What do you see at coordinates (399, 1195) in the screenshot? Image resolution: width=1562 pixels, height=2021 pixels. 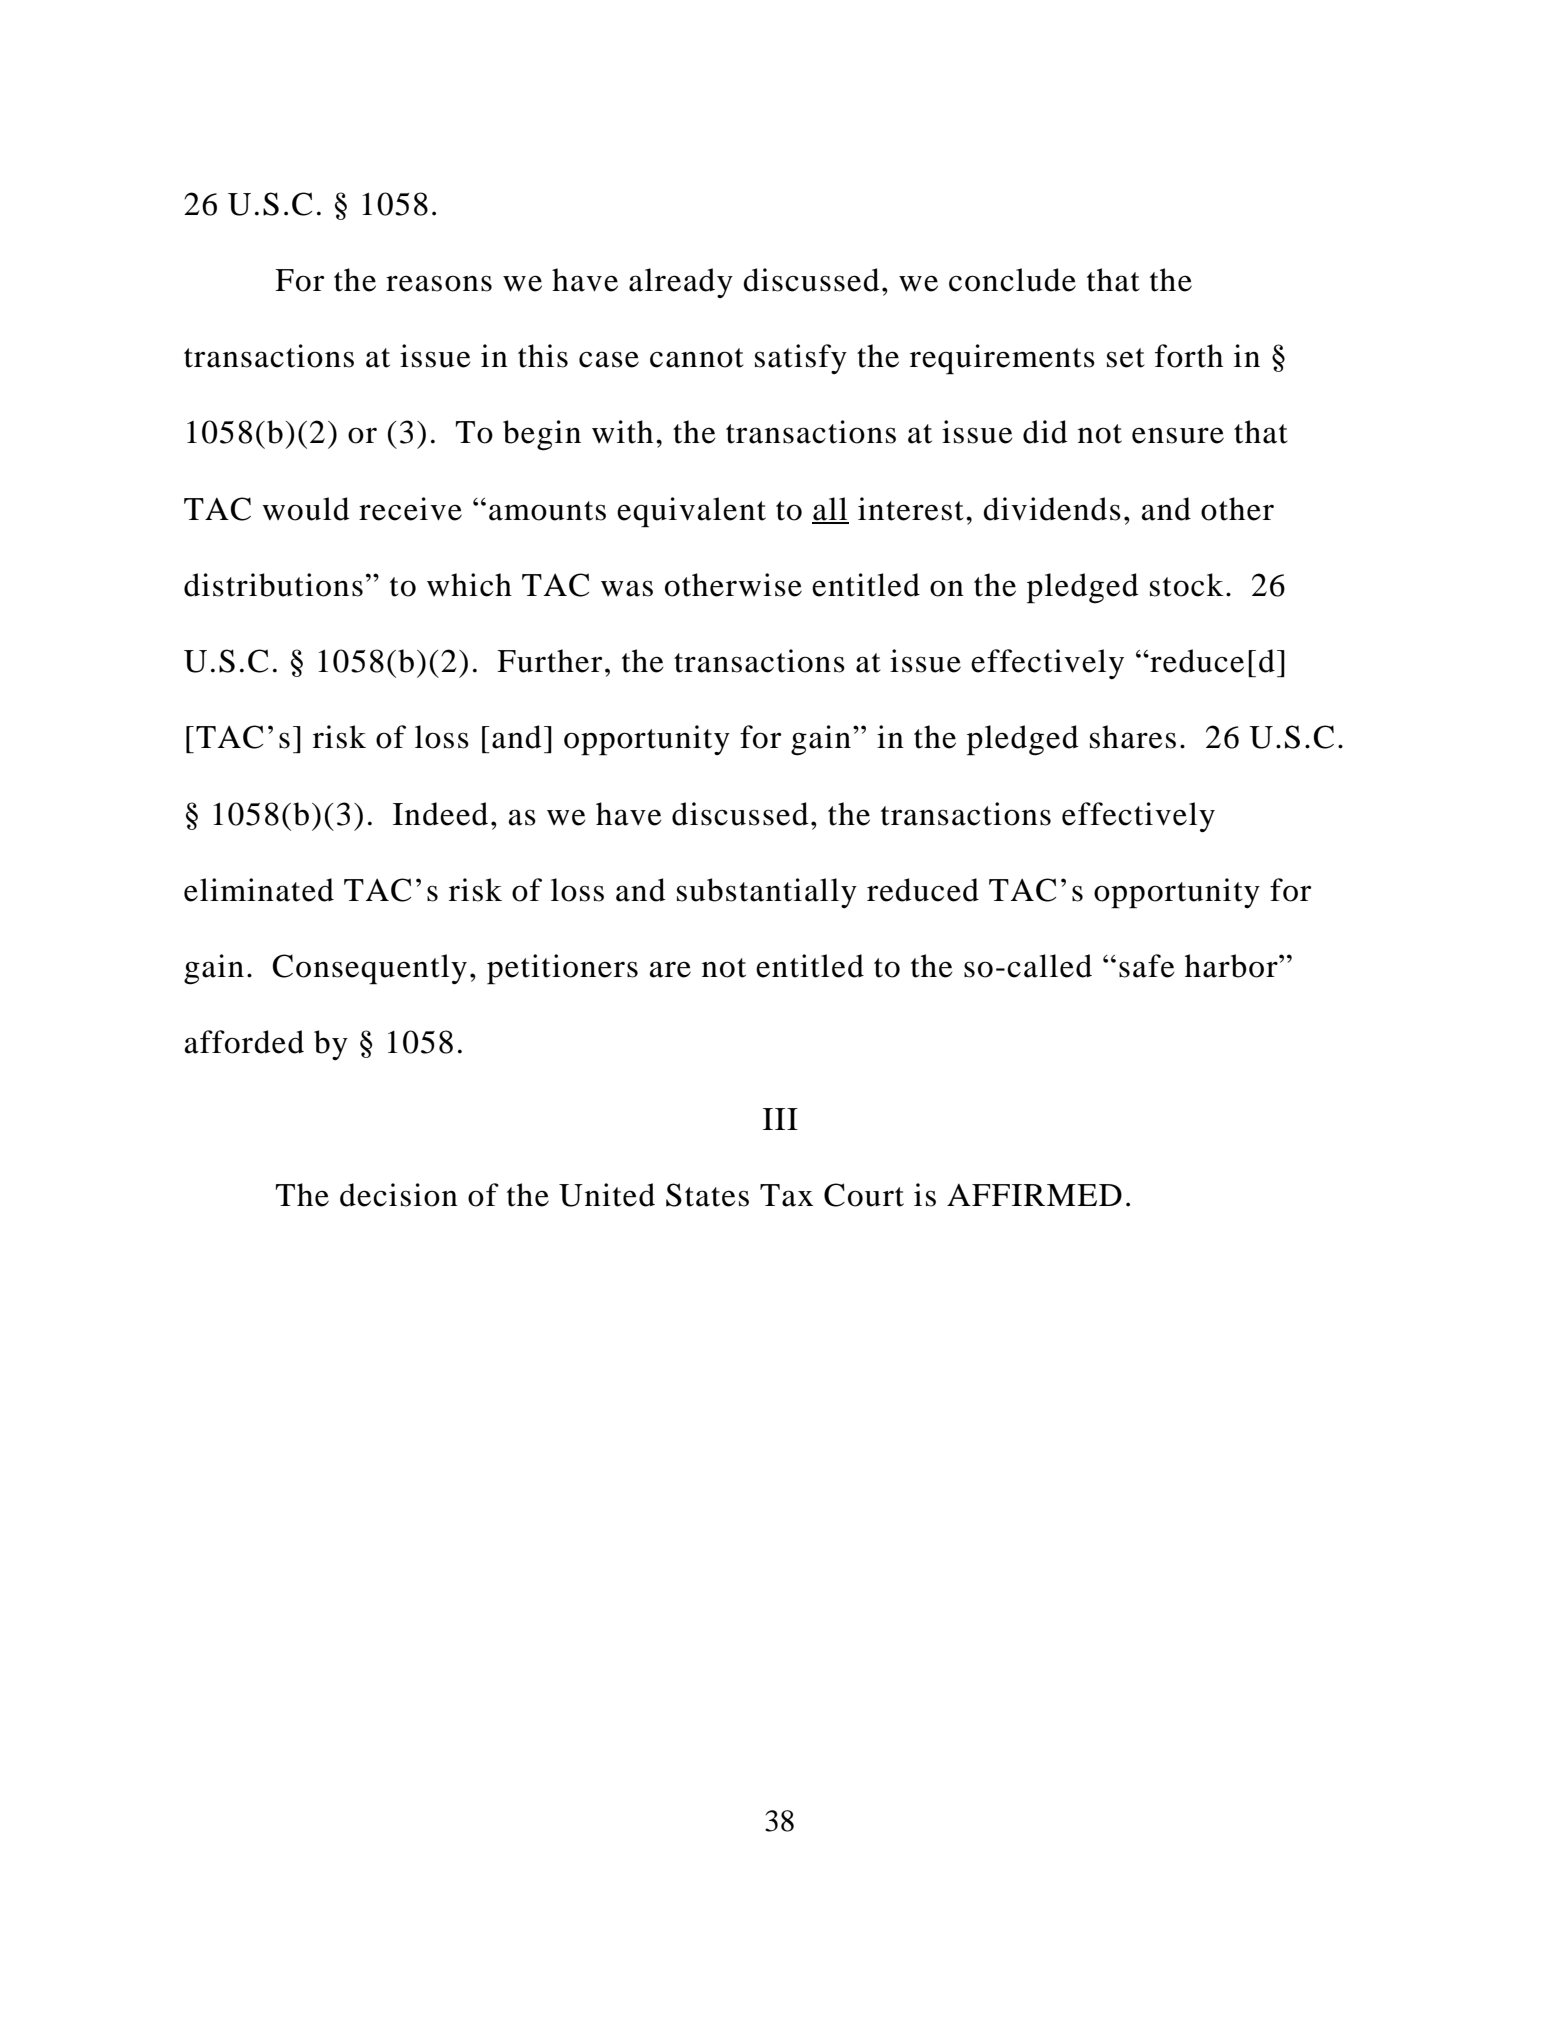 I see `decision` at bounding box center [399, 1195].
